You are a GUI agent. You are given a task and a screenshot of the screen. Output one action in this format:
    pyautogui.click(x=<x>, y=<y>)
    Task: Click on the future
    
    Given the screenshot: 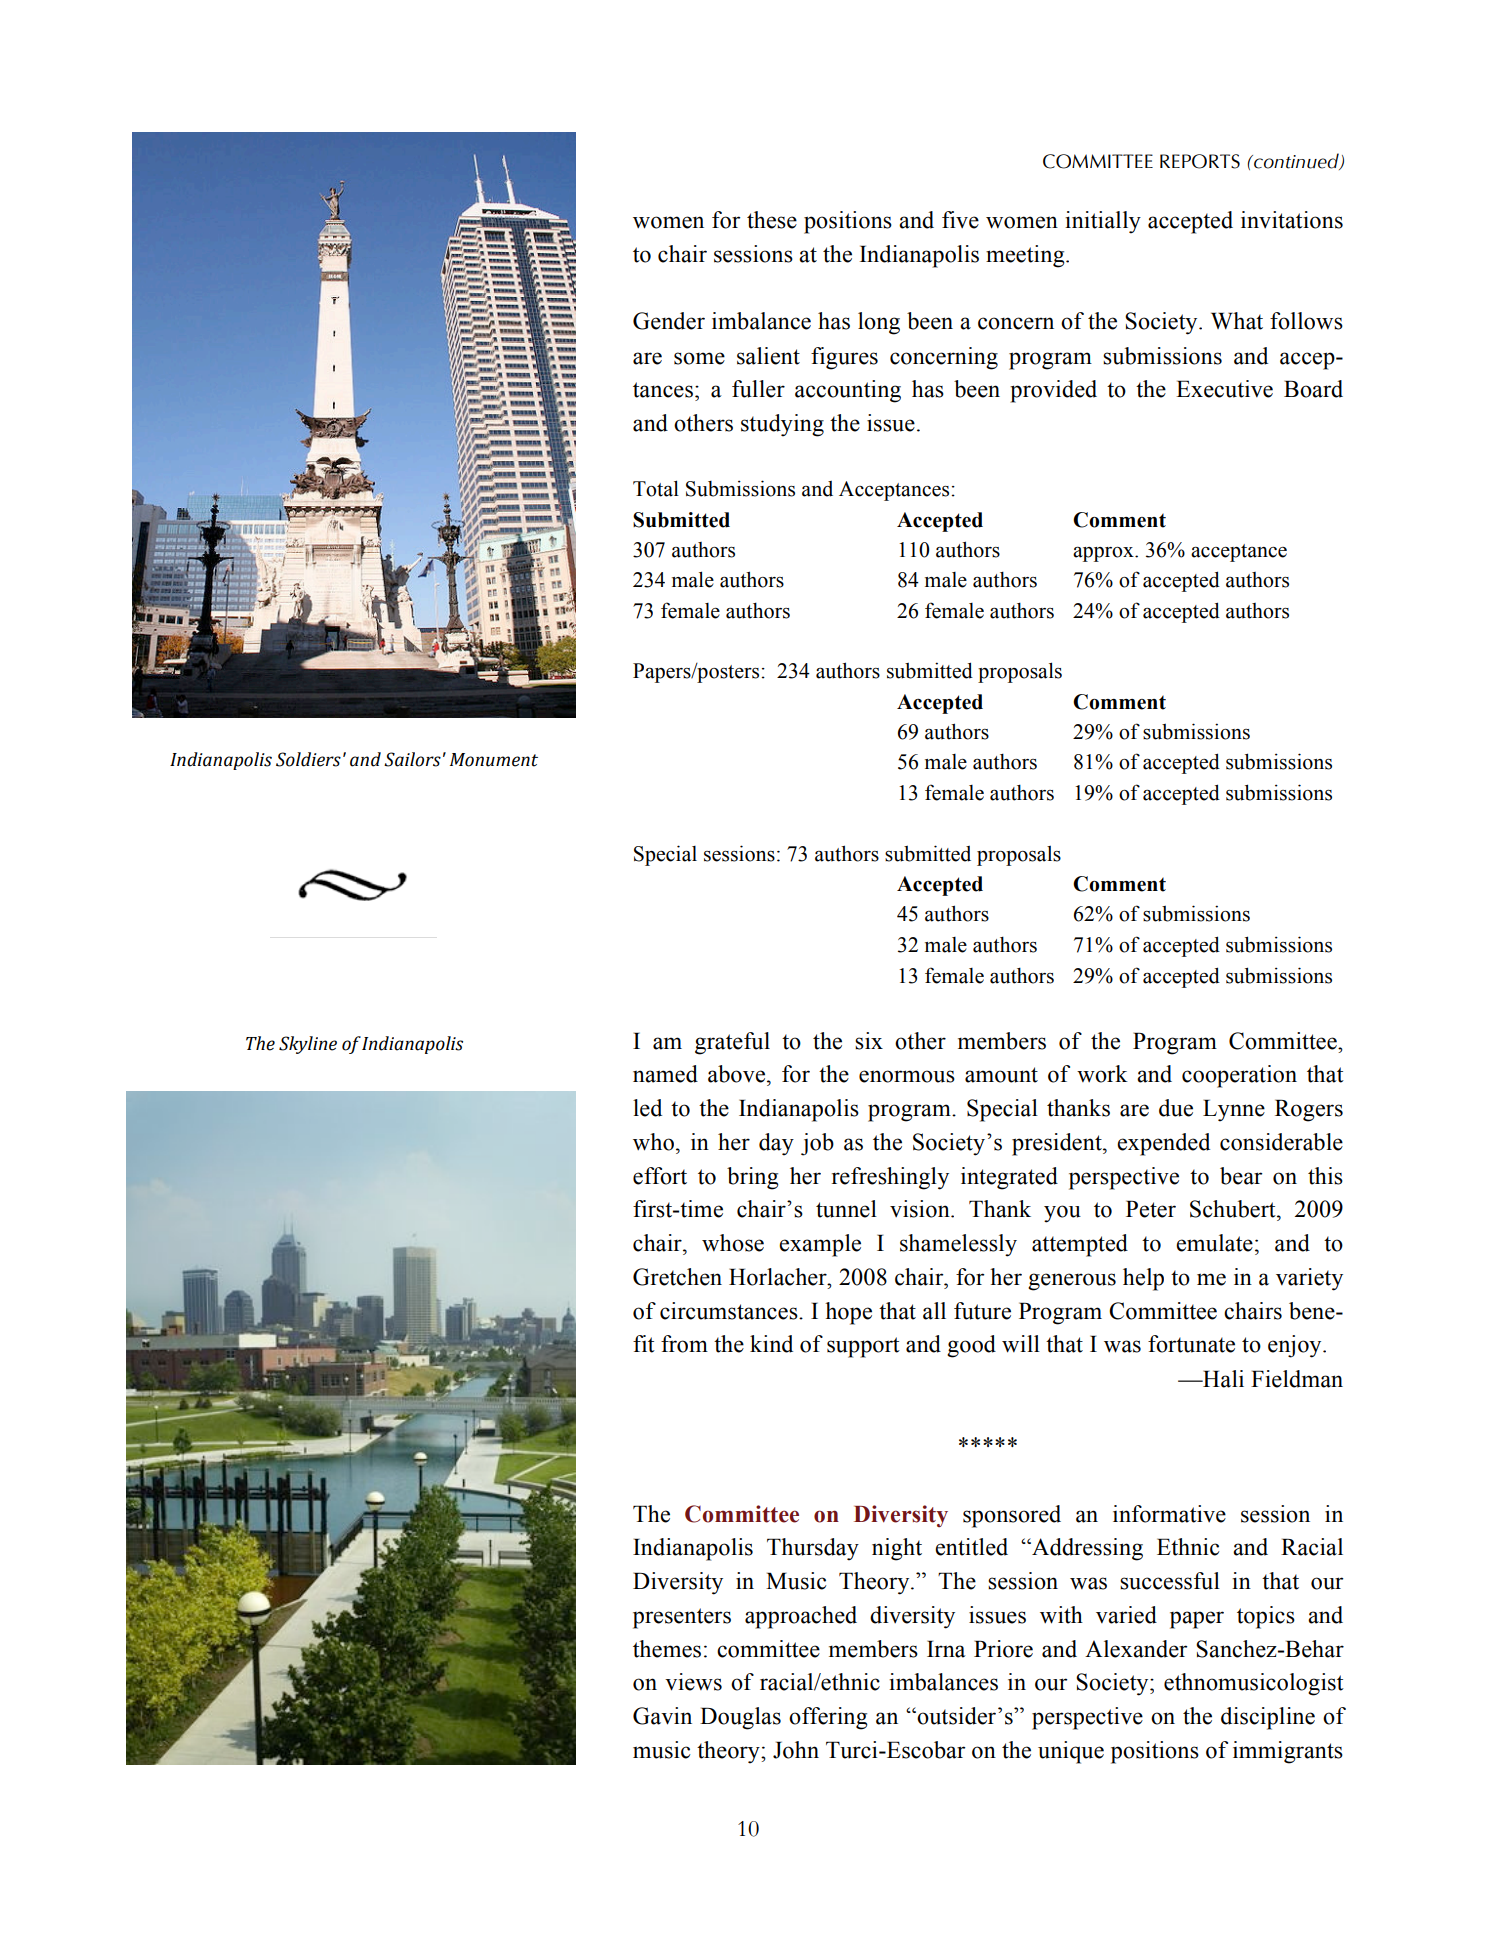 What is the action you would take?
    pyautogui.click(x=982, y=1311)
